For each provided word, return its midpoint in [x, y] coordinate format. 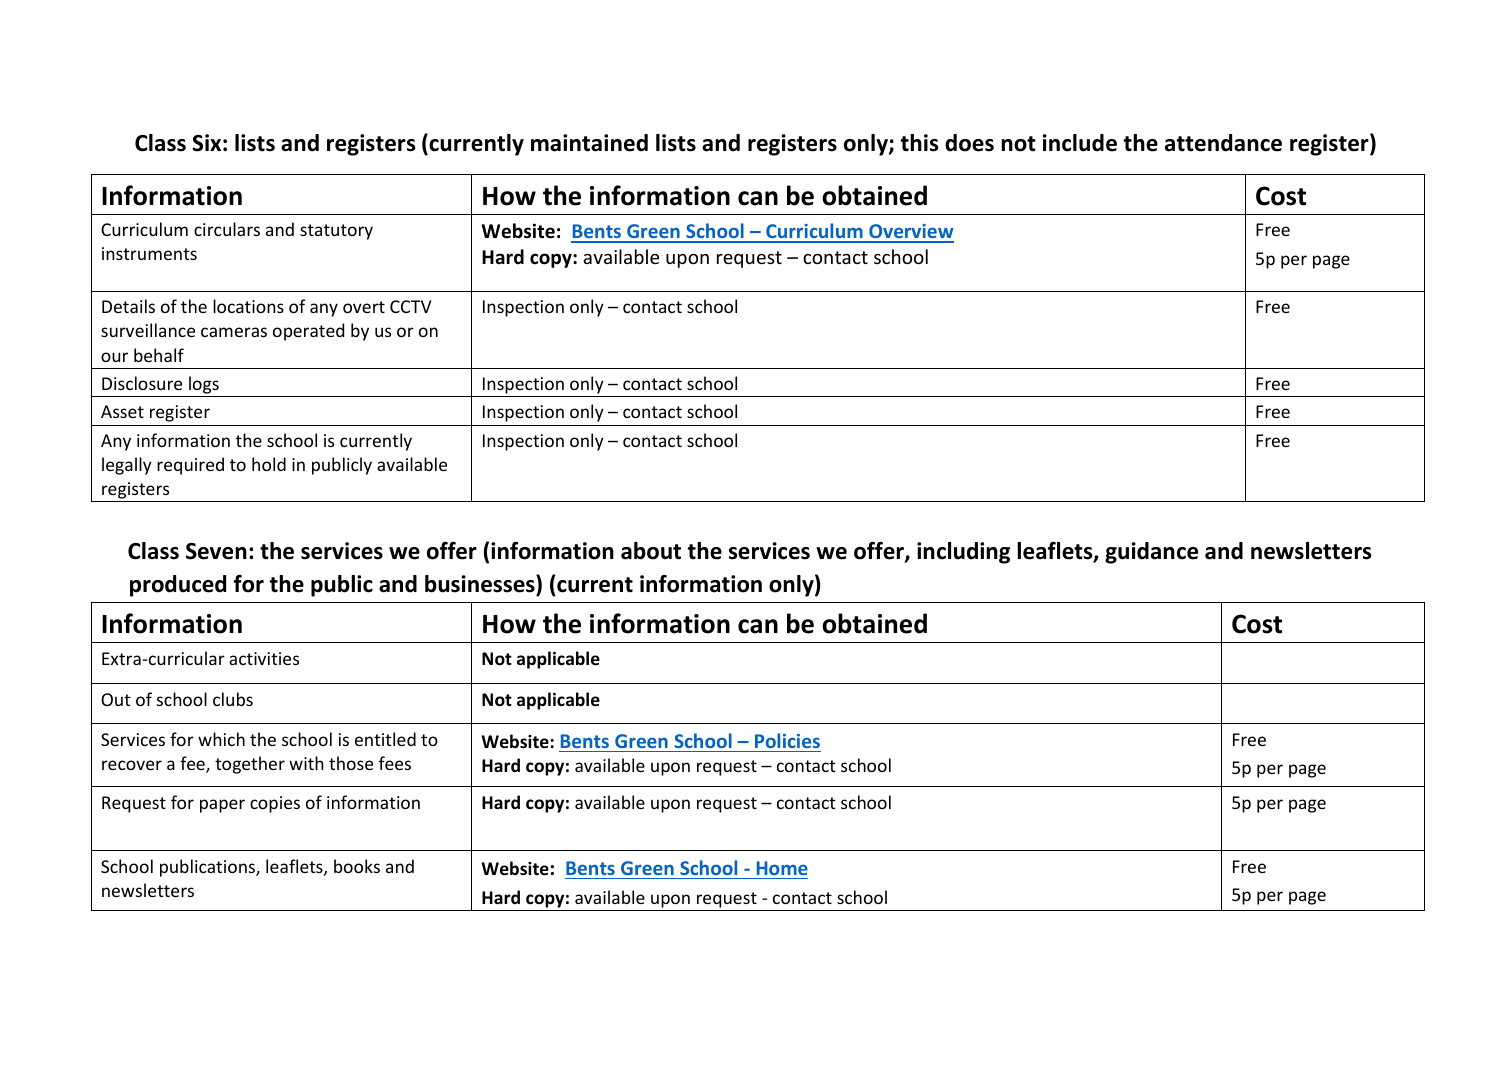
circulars [227, 229]
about [651, 551]
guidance [1151, 553]
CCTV [410, 306]
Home [782, 868]
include [1080, 143]
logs [204, 385]
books [357, 866]
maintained [589, 143]
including [963, 553]
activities [264, 658]
